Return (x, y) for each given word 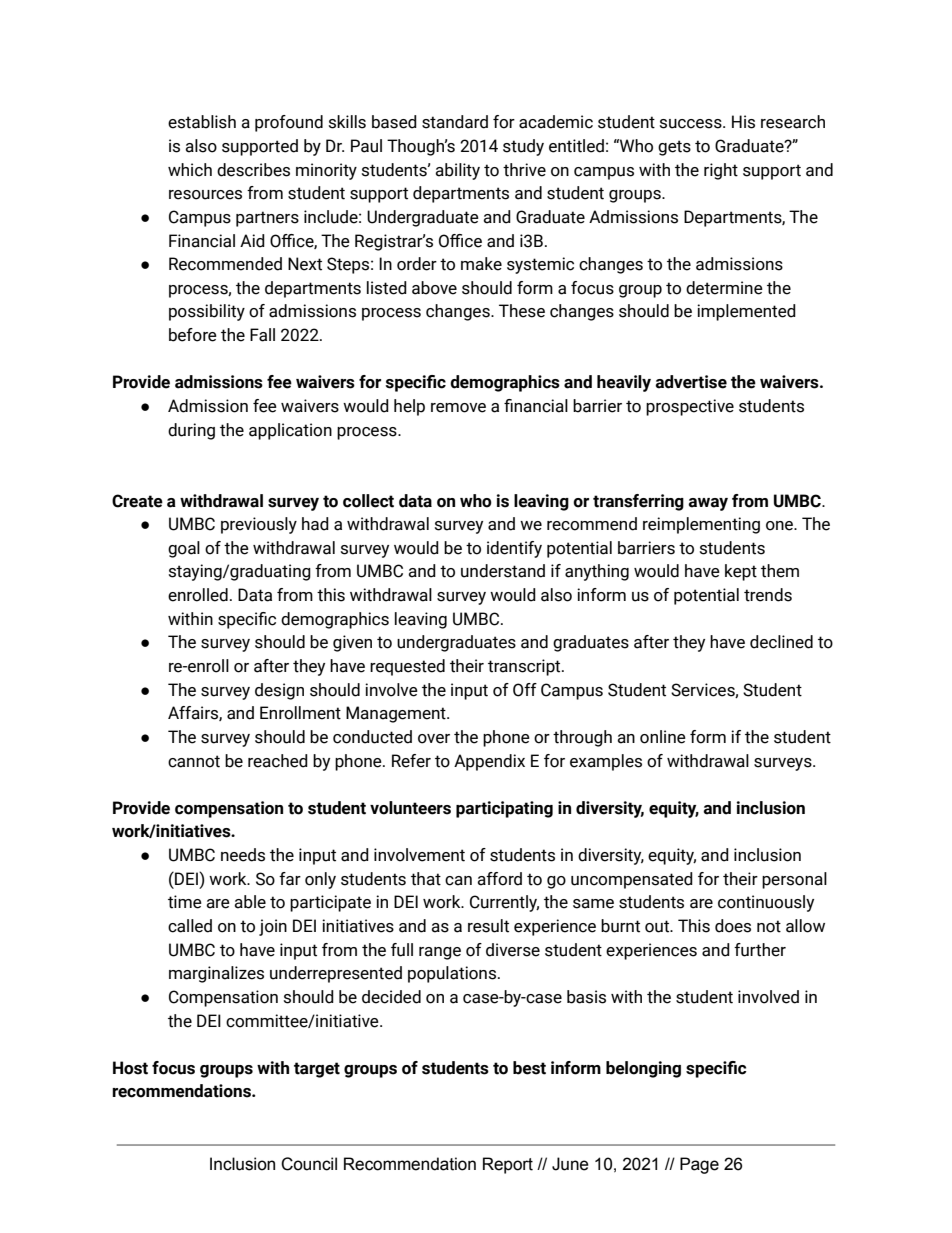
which (190, 170)
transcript (525, 667)
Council (309, 1164)
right (721, 171)
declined (781, 642)
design (279, 691)
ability (457, 171)
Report (508, 1165)
